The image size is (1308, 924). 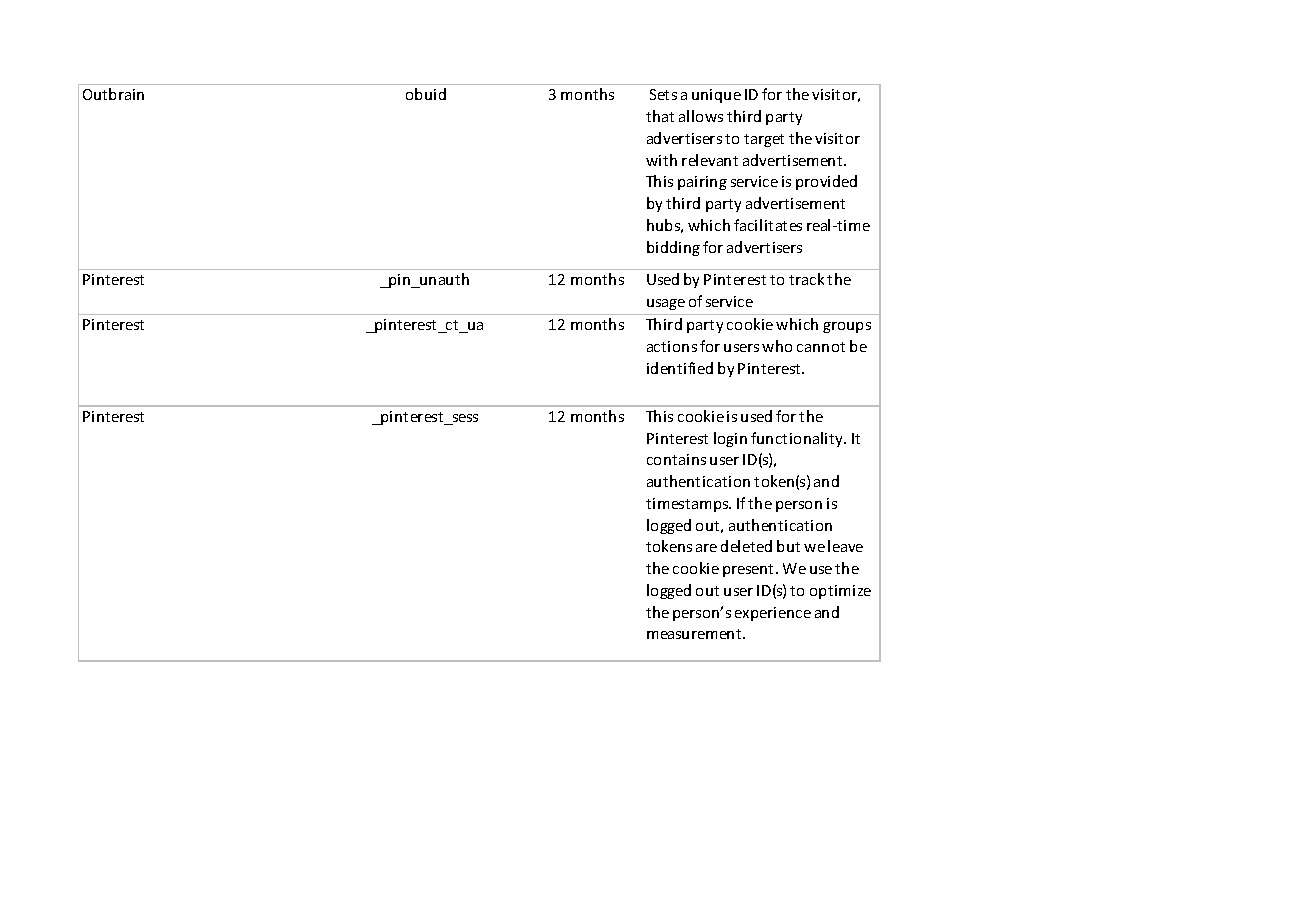 I want to click on allows, so click(x=701, y=116).
